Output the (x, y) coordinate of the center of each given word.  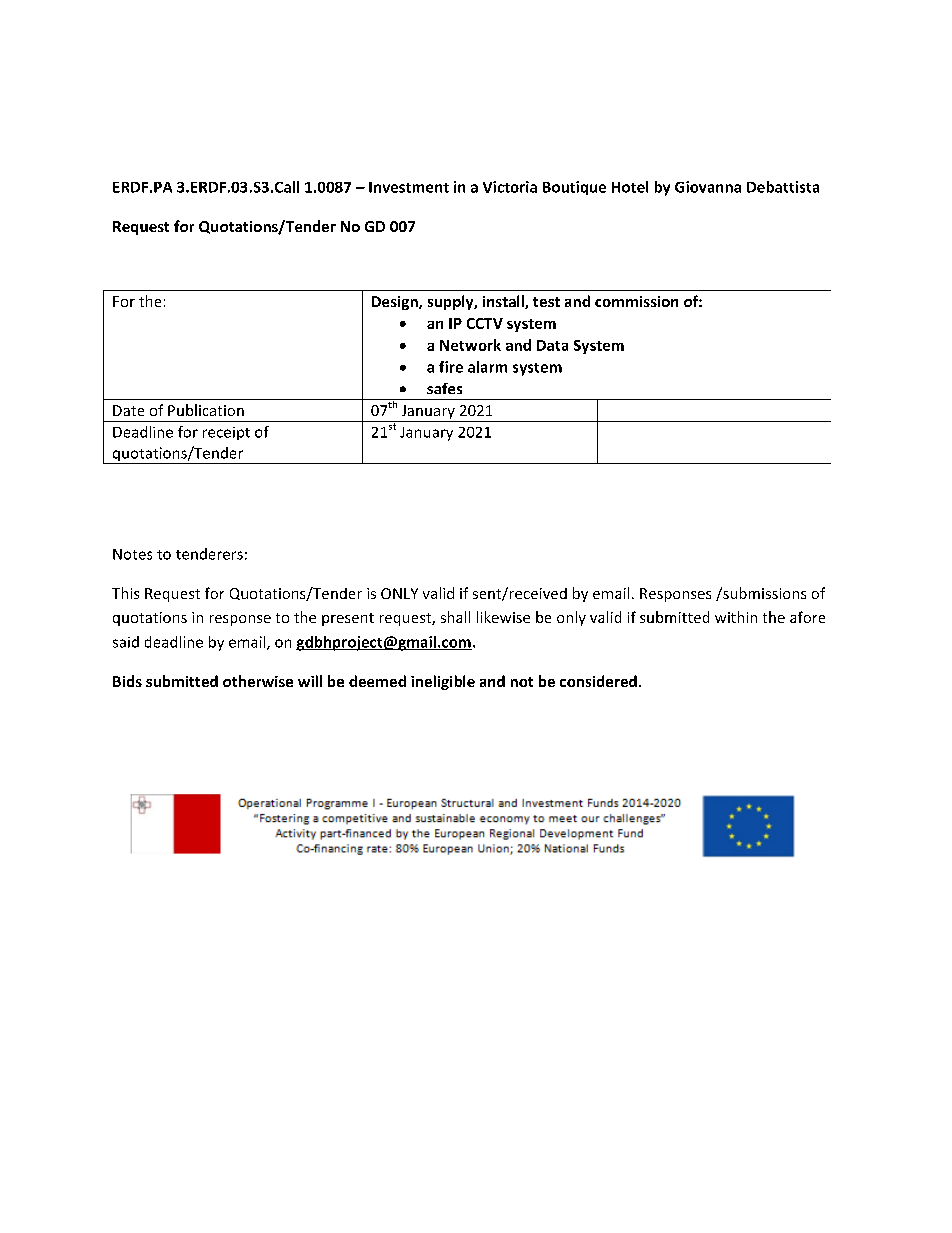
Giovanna (708, 187)
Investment (409, 187)
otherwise (258, 681)
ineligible (443, 682)
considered (598, 681)
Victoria (510, 187)
